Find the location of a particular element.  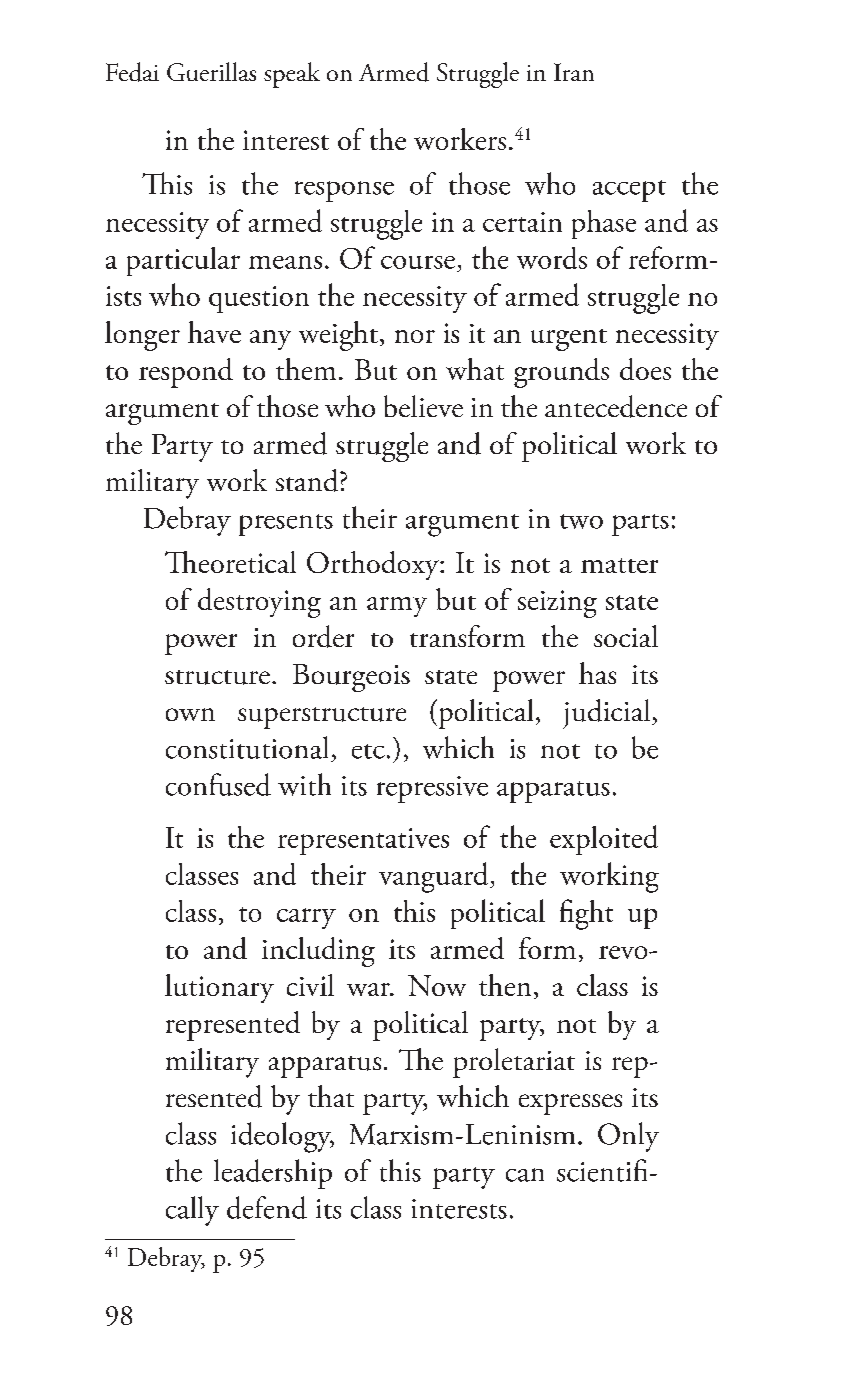

Iran is located at coordinates (574, 72).
